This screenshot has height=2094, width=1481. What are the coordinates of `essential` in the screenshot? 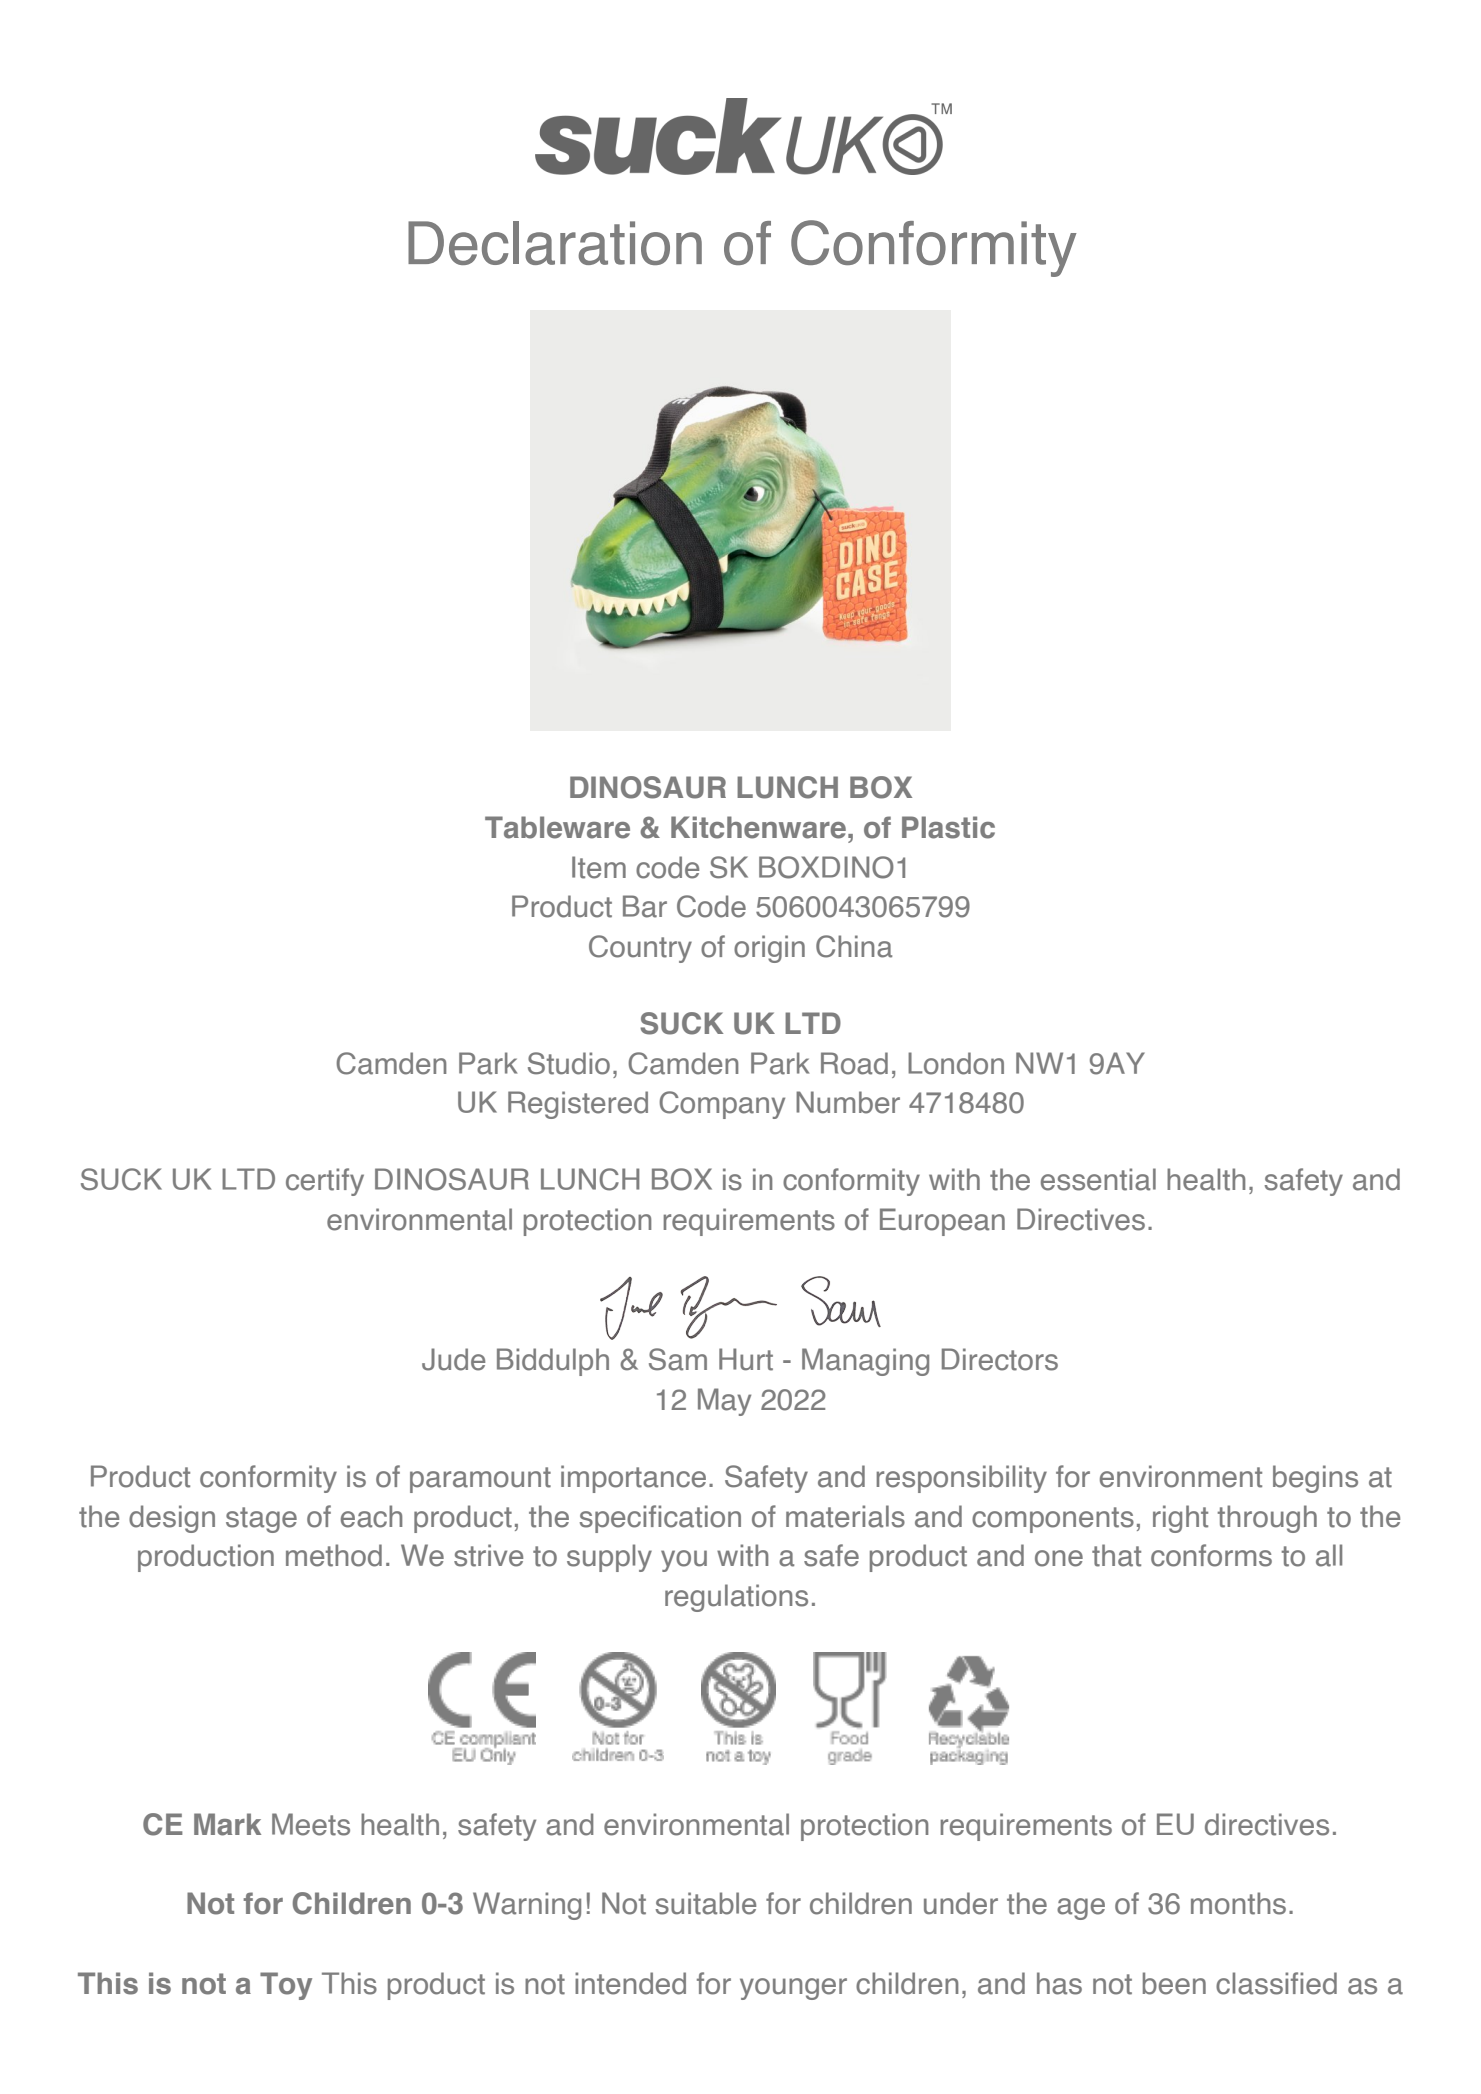 It's located at (1098, 1179).
